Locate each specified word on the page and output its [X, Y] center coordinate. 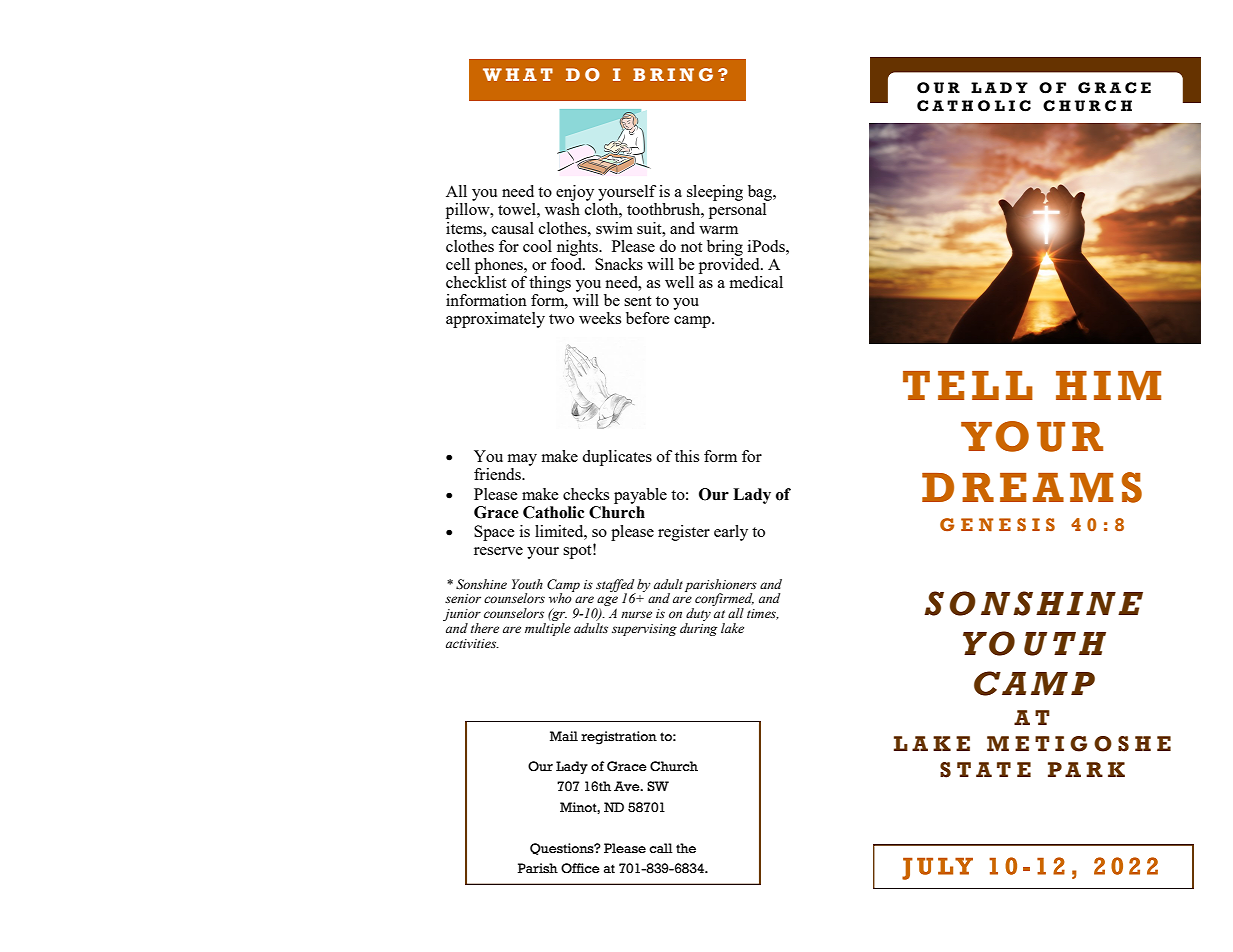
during [698, 629]
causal [513, 228]
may [522, 460]
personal [737, 211]
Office [580, 868]
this [687, 456]
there [485, 628]
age [606, 602]
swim [614, 228]
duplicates [617, 458]
